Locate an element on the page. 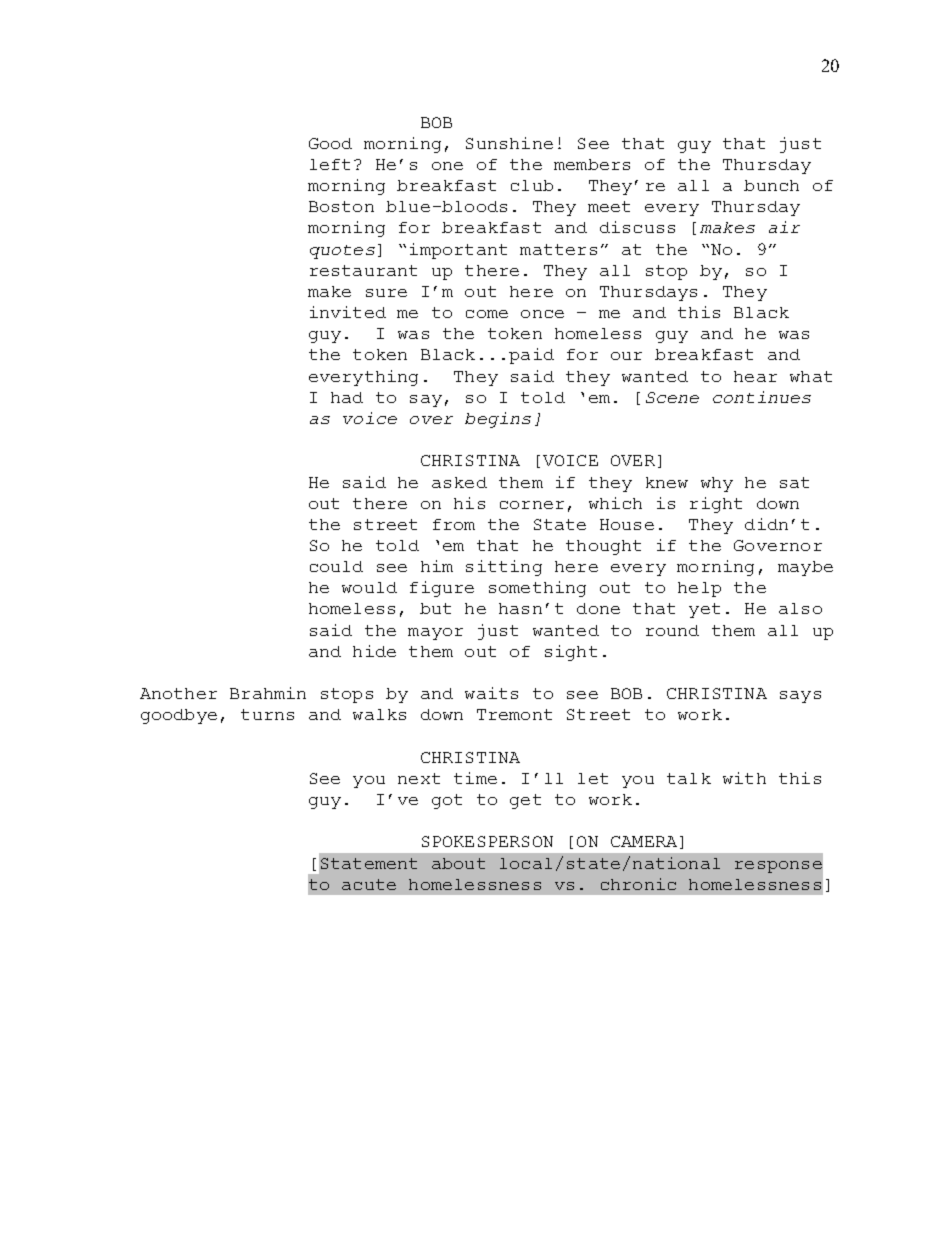  bunch is located at coordinates (771, 185).
